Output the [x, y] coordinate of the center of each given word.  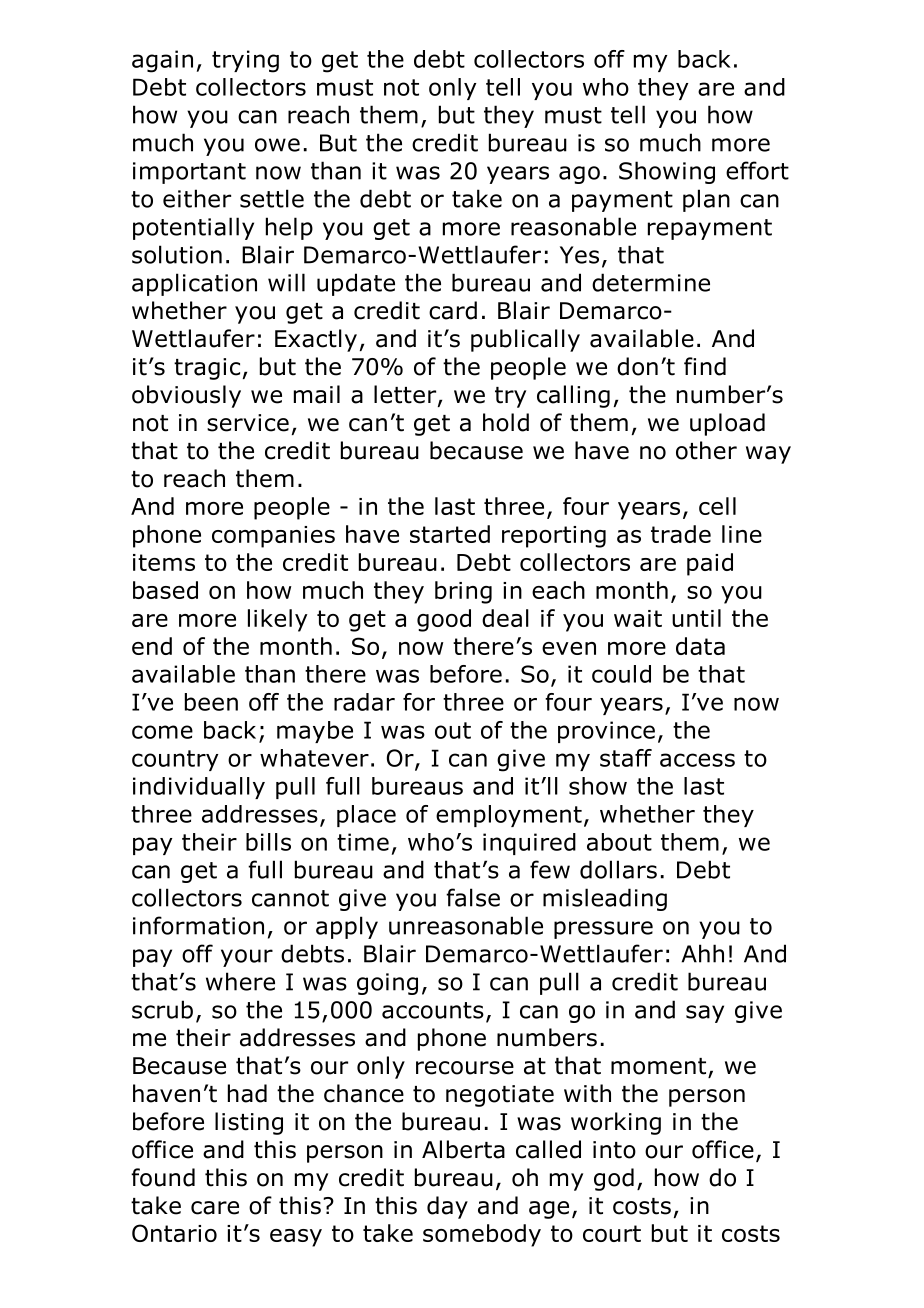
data [700, 646]
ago [579, 175]
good [444, 620]
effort [757, 170]
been [211, 702]
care [215, 1208]
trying [245, 61]
